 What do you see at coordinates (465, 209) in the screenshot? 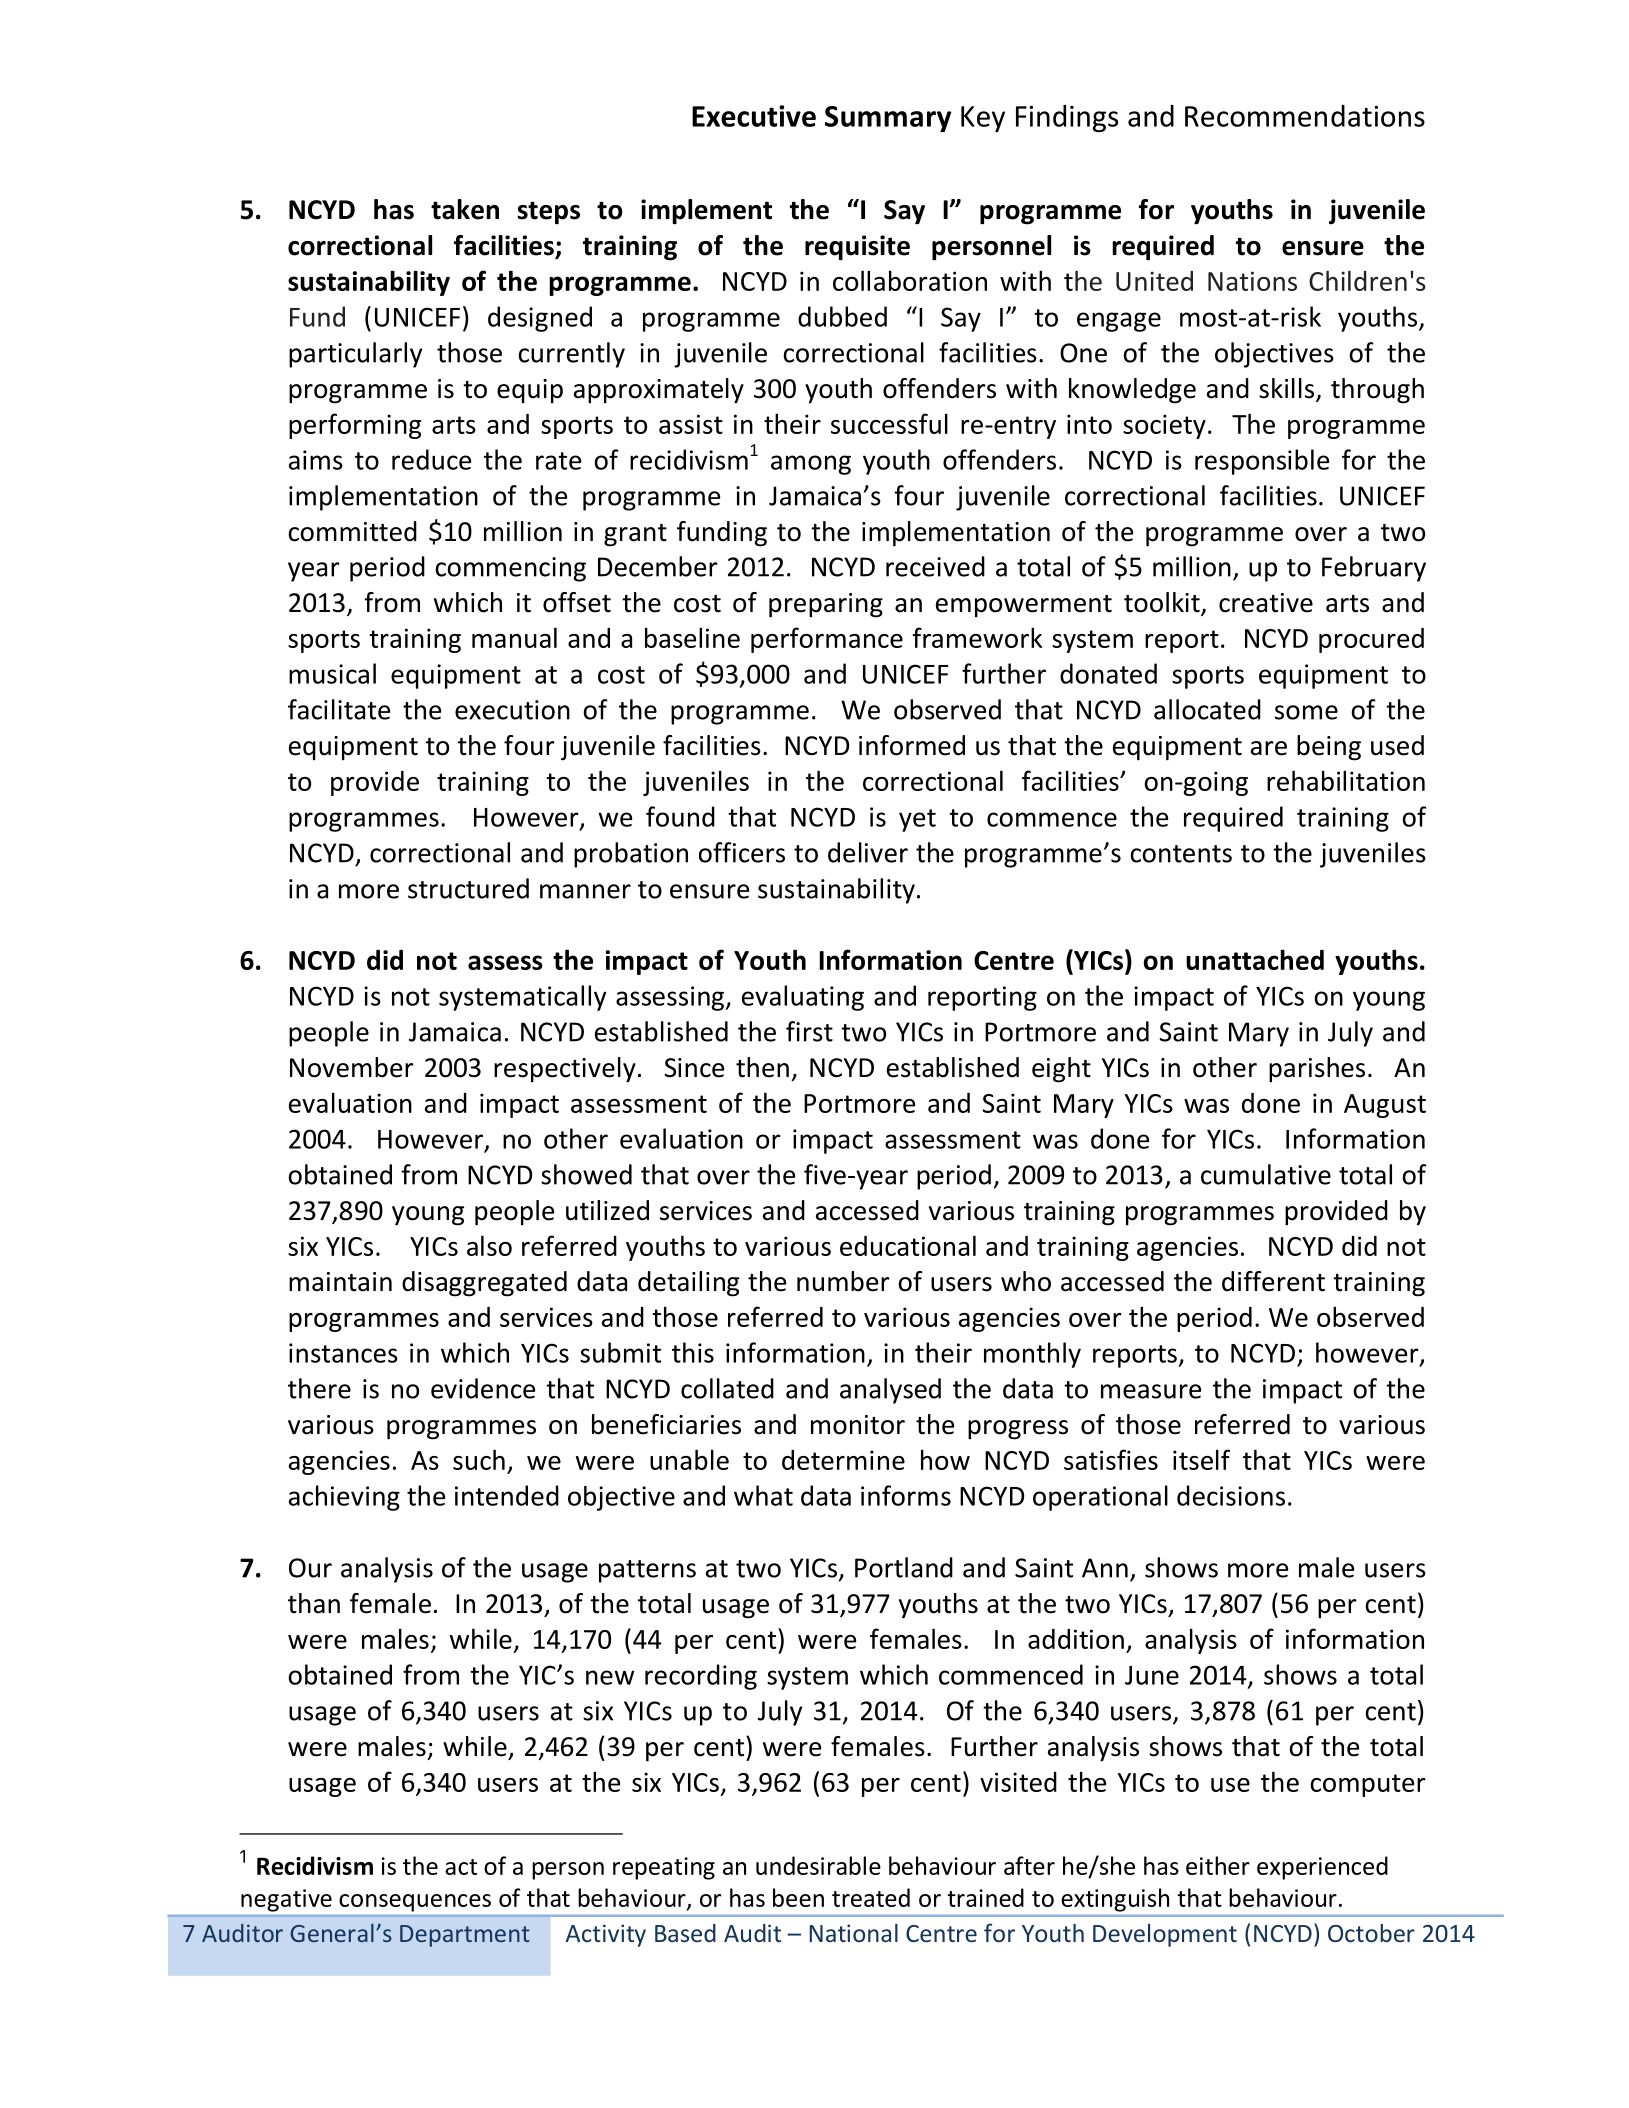
I see `taken` at bounding box center [465, 209].
